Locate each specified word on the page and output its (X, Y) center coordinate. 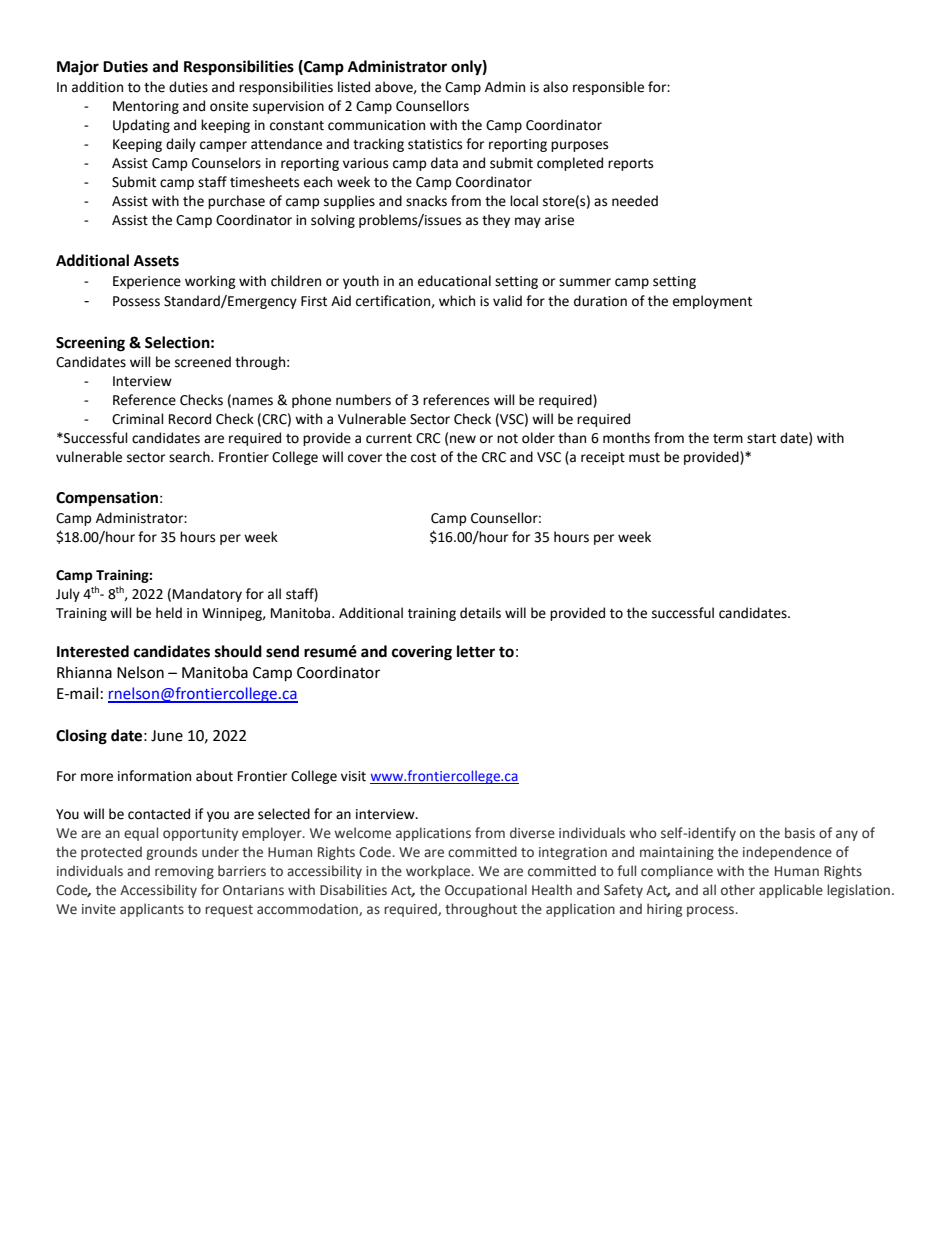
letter (476, 651)
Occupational (486, 891)
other (738, 890)
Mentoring (146, 107)
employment (712, 302)
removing (184, 872)
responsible (608, 88)
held (169, 613)
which (457, 301)
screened (203, 362)
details (480, 613)
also (555, 87)
